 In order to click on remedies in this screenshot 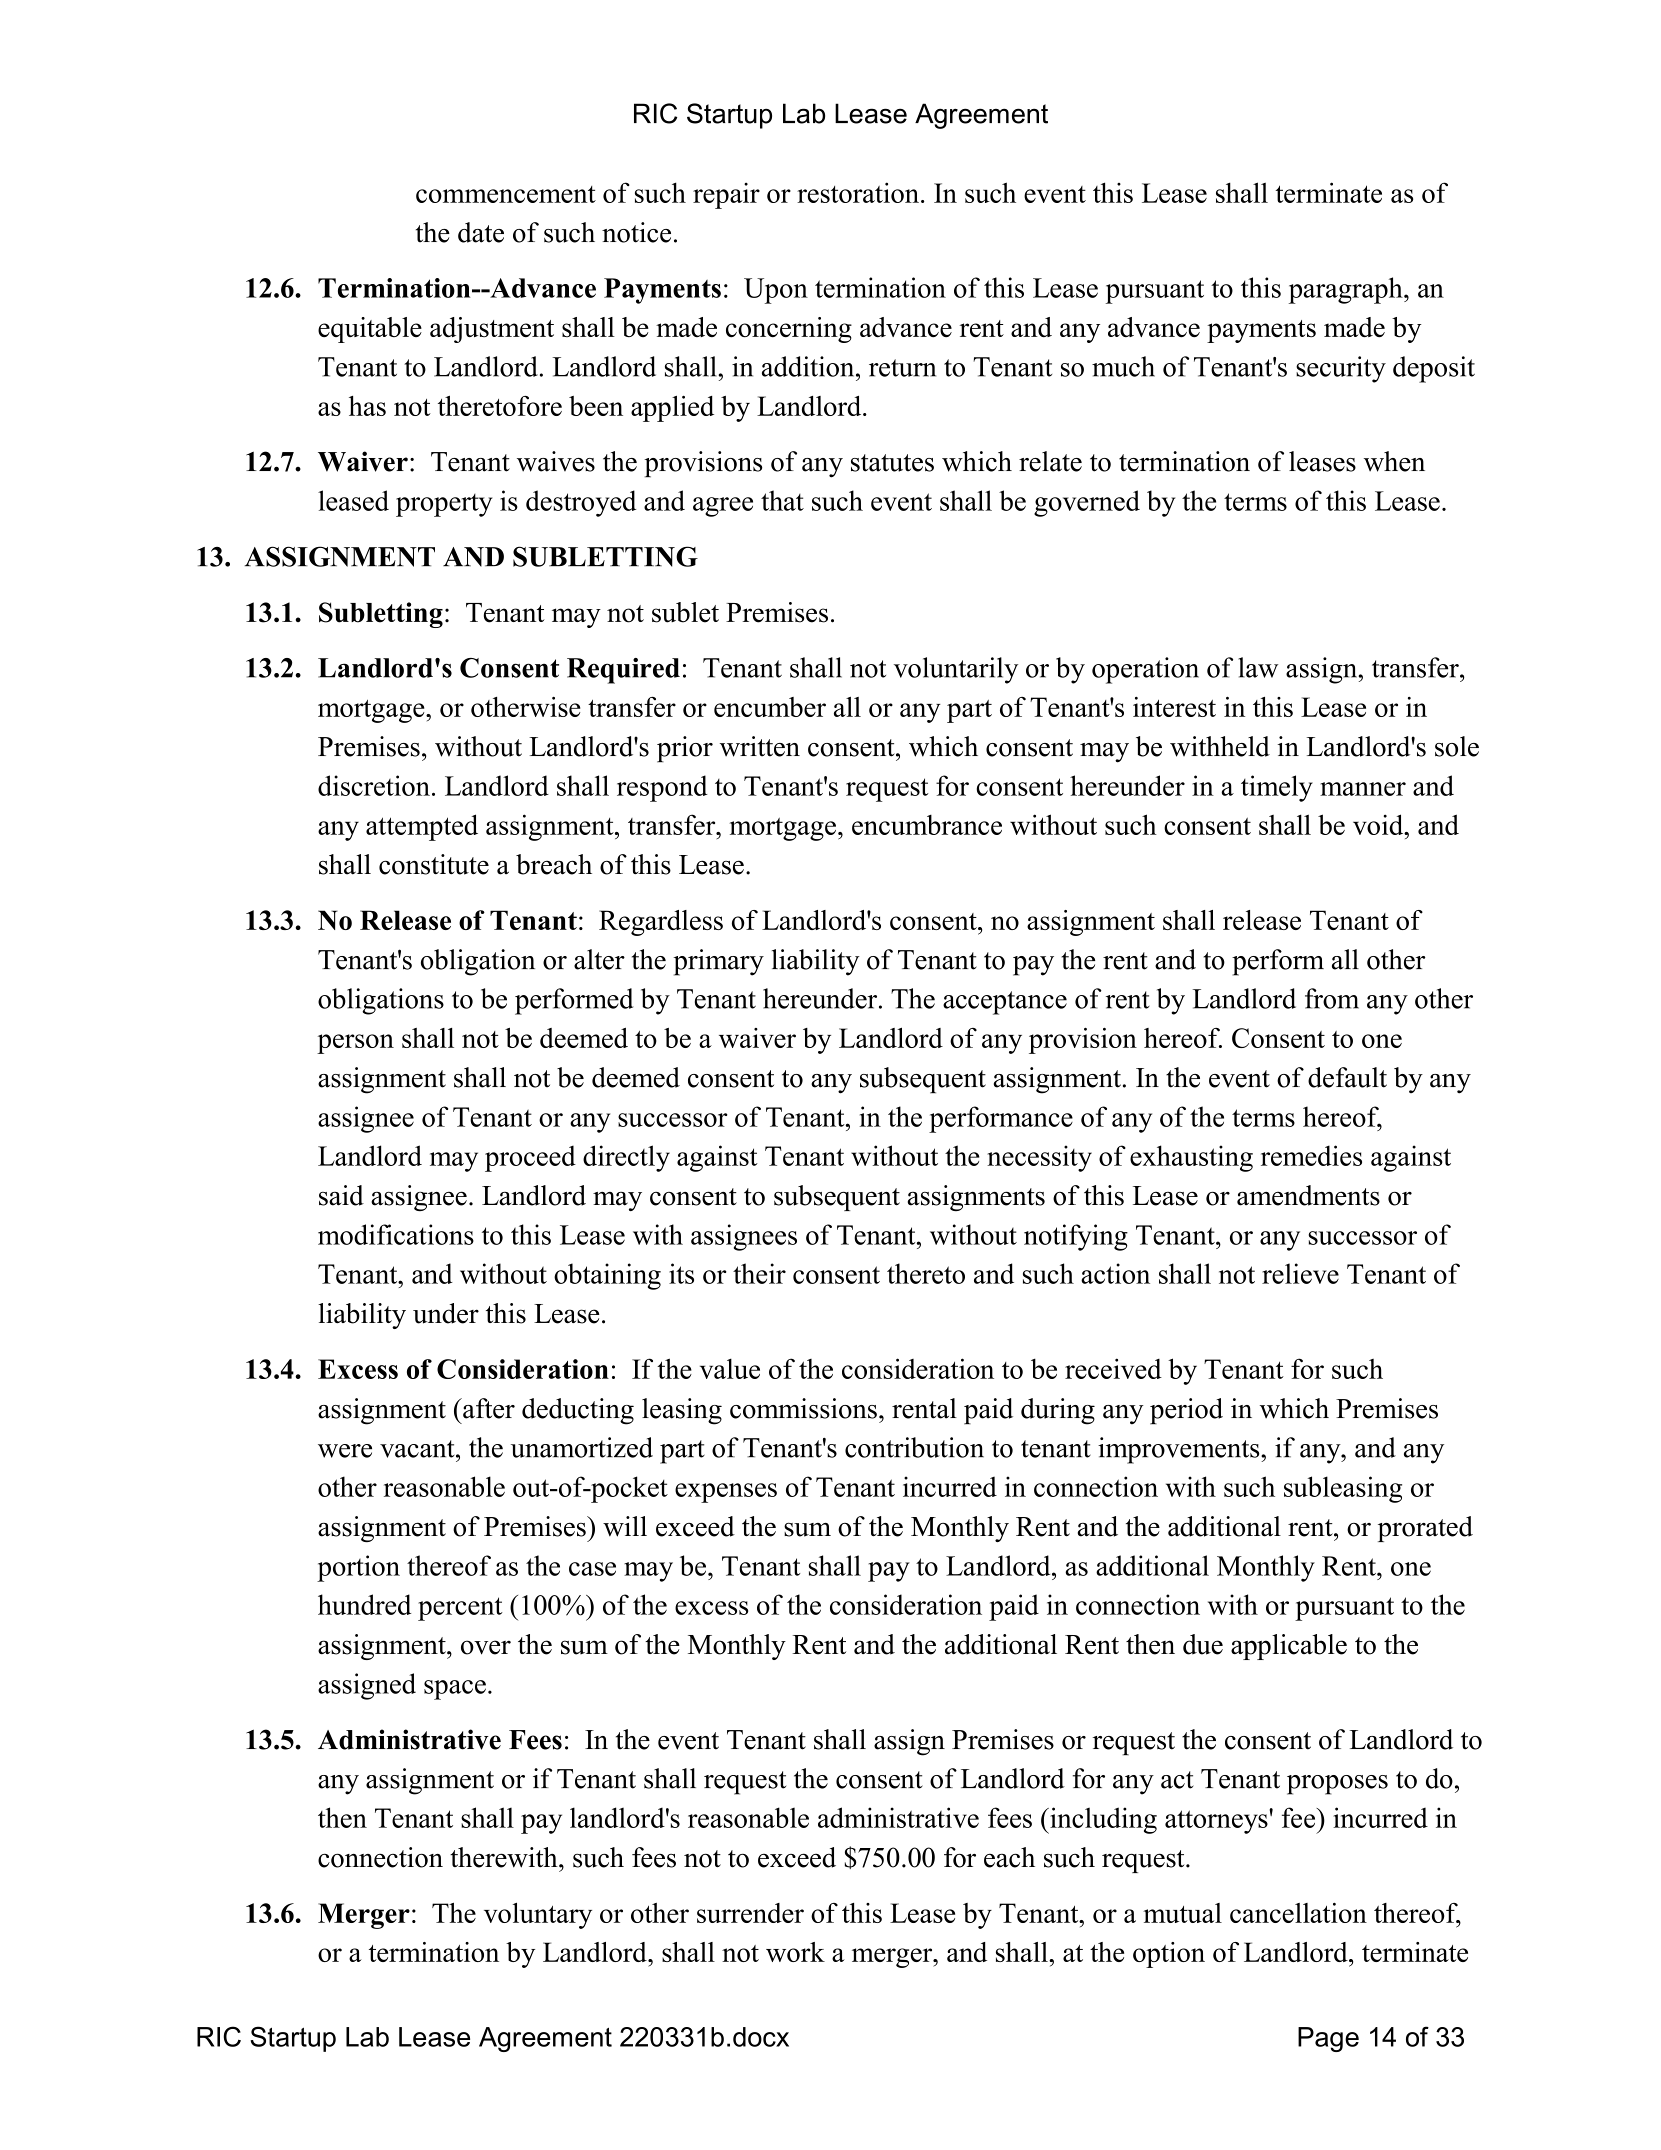, I will do `click(1311, 1155)`.
